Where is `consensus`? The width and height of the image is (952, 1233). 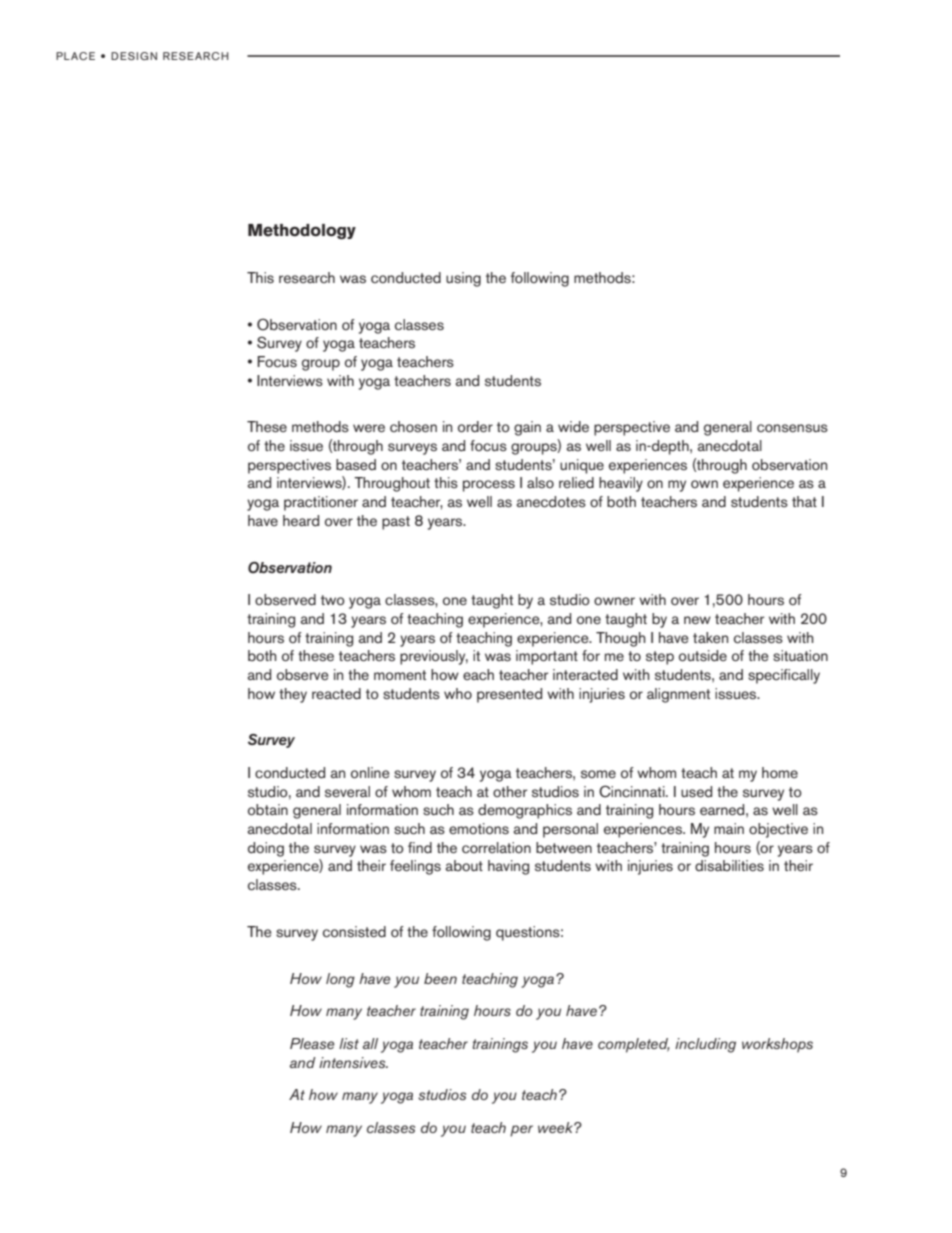
consensus is located at coordinates (792, 428).
